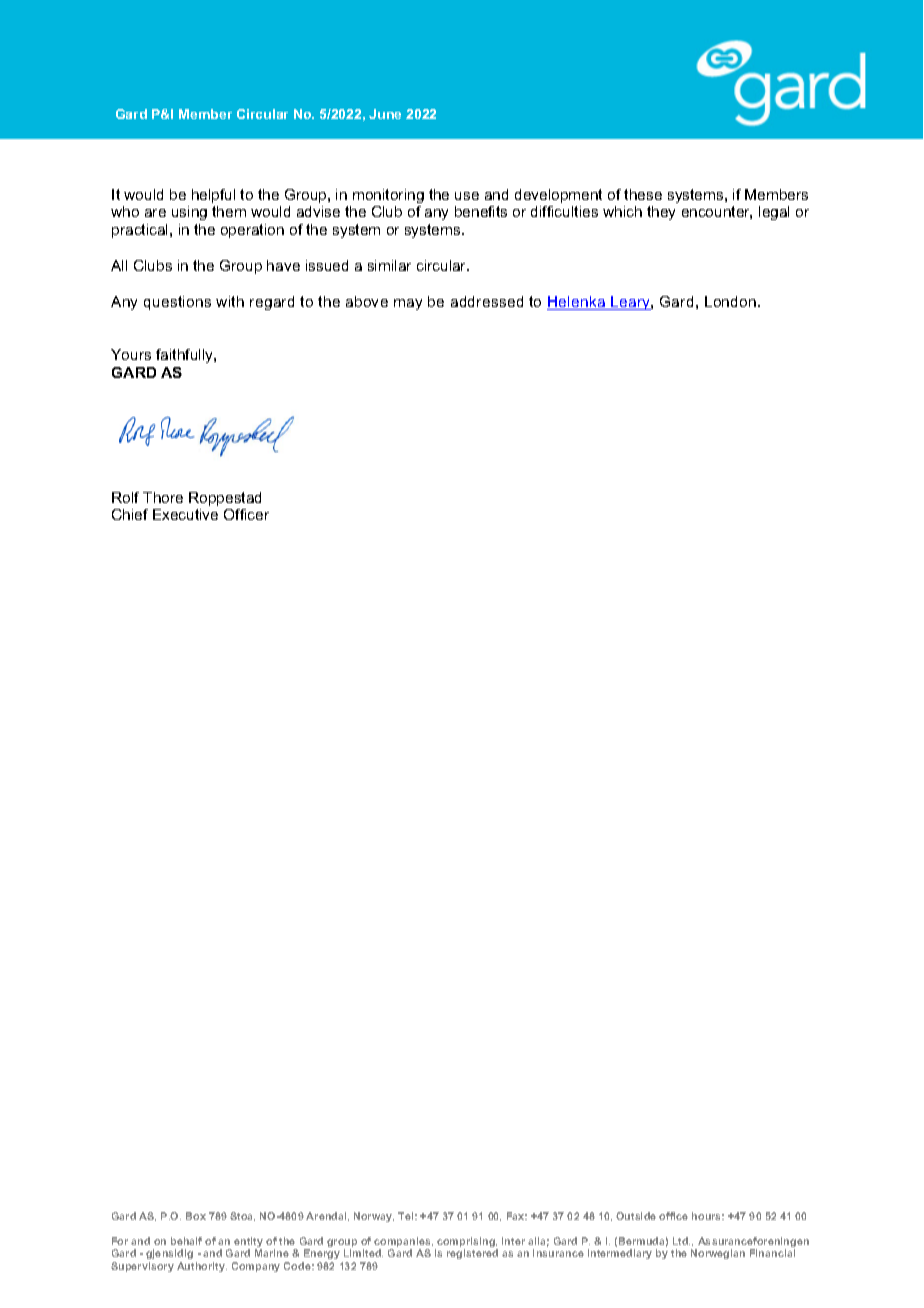  I want to click on use, so click(467, 196).
